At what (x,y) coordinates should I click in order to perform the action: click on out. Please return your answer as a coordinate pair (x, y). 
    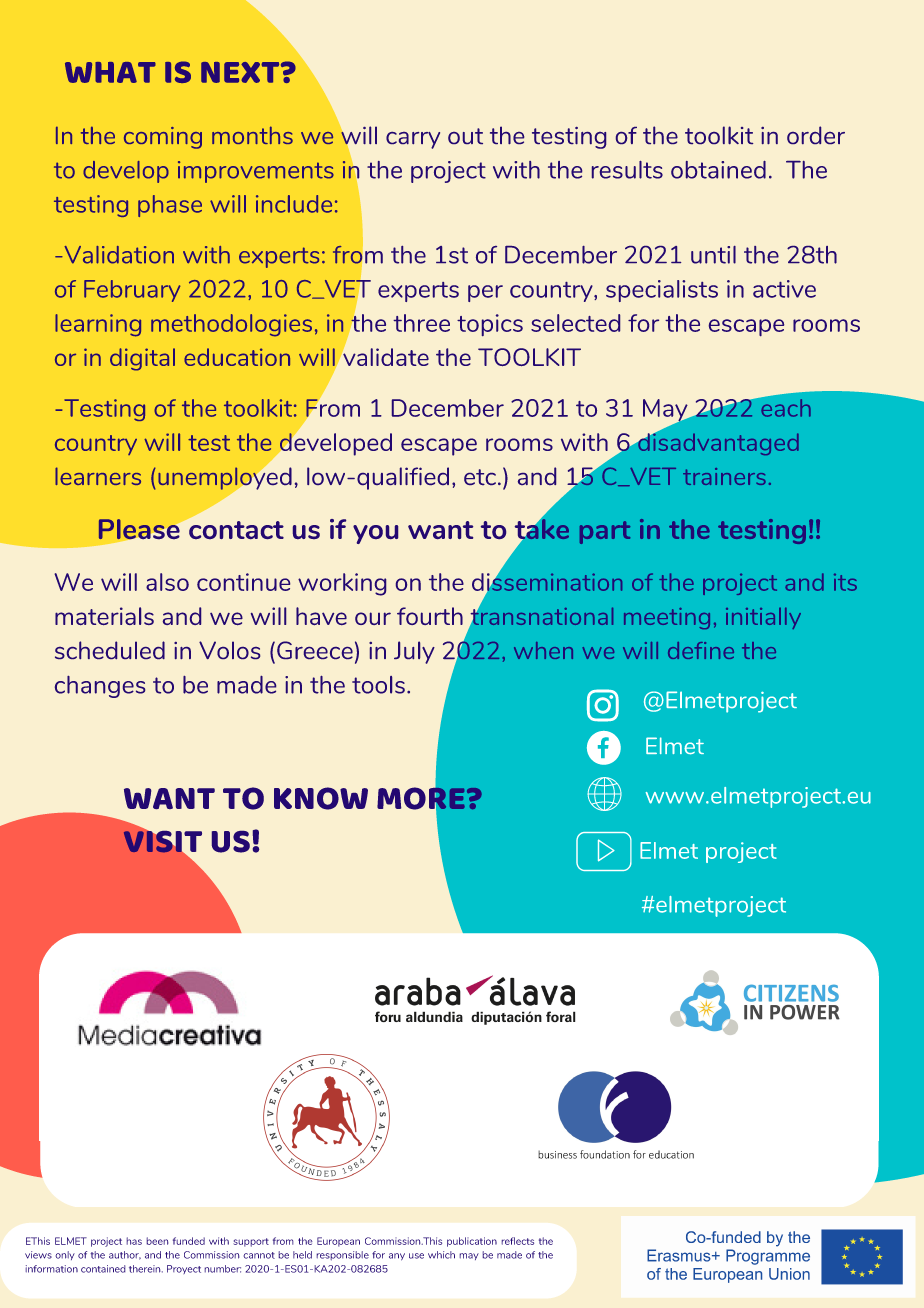
    Looking at the image, I should click on (465, 136).
